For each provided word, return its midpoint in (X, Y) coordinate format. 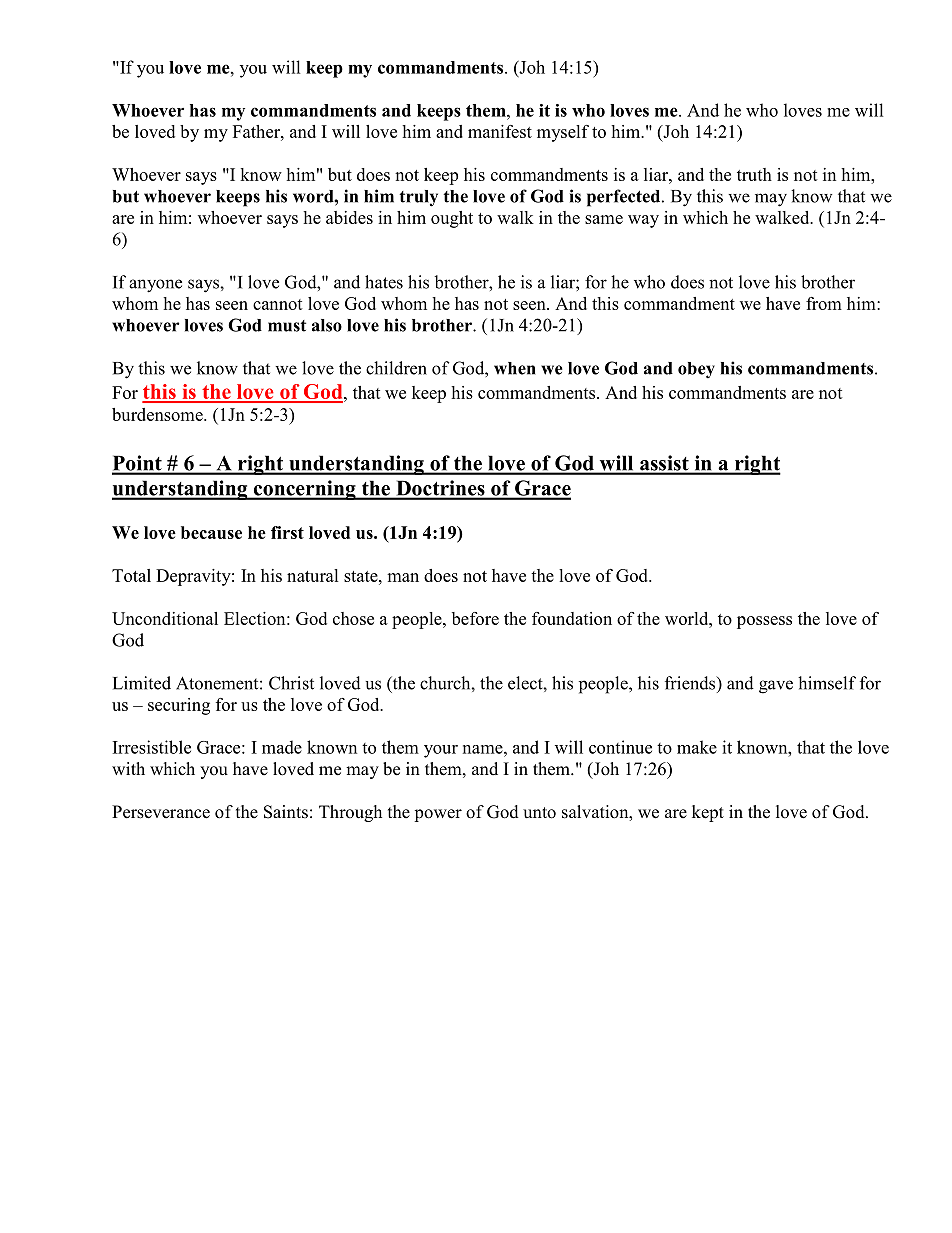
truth (754, 174)
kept (708, 813)
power (438, 815)
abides (349, 217)
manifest (500, 131)
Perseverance (161, 812)
